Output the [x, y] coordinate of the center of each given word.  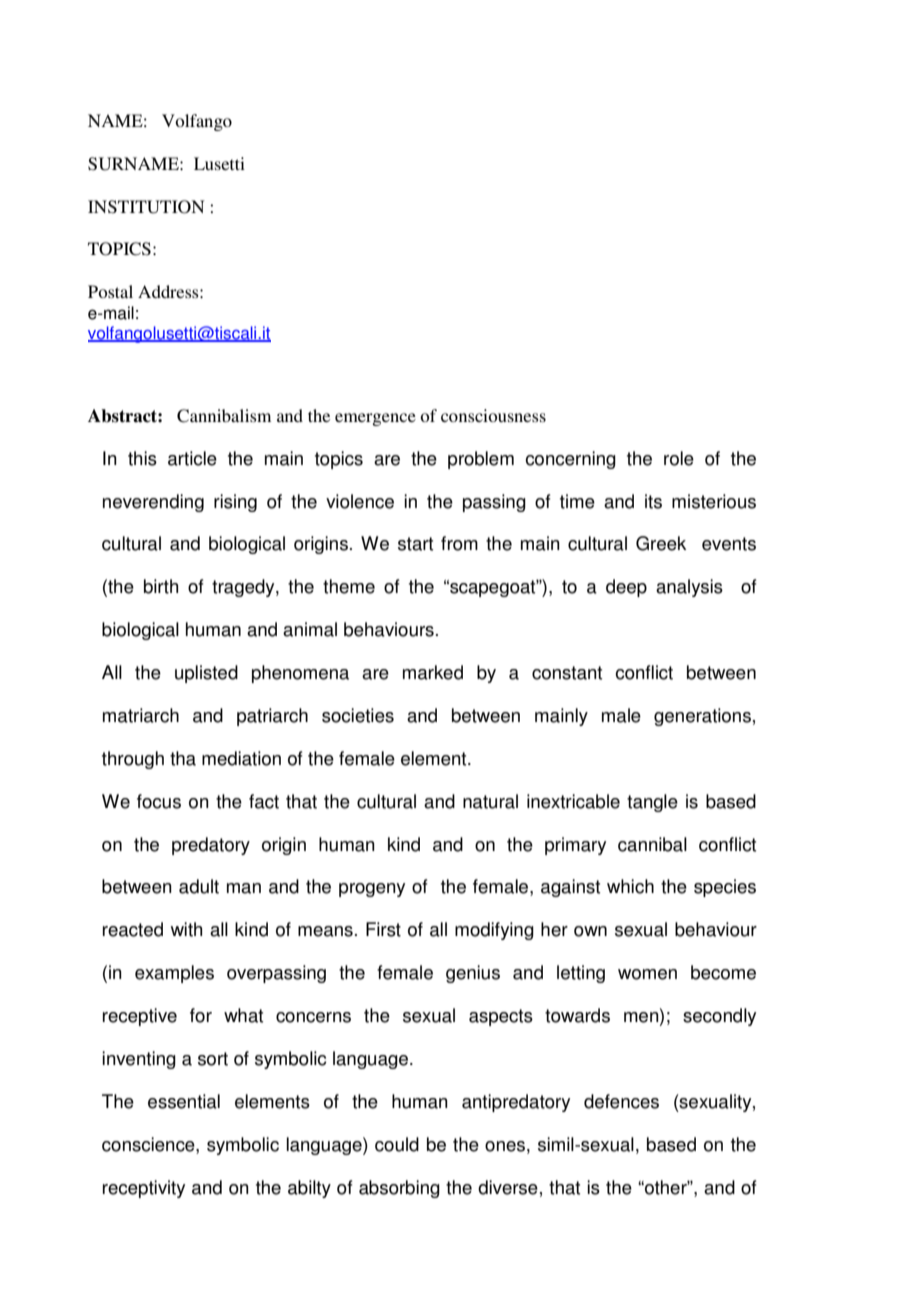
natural [490, 801]
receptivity [144, 1189]
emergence [375, 419]
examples [174, 974]
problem [481, 460]
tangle [652, 803]
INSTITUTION [146, 207]
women [647, 974]
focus [159, 801]
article [192, 458]
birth [161, 586]
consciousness [493, 415]
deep [626, 588]
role [679, 458]
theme [349, 586]
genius [473, 974]
